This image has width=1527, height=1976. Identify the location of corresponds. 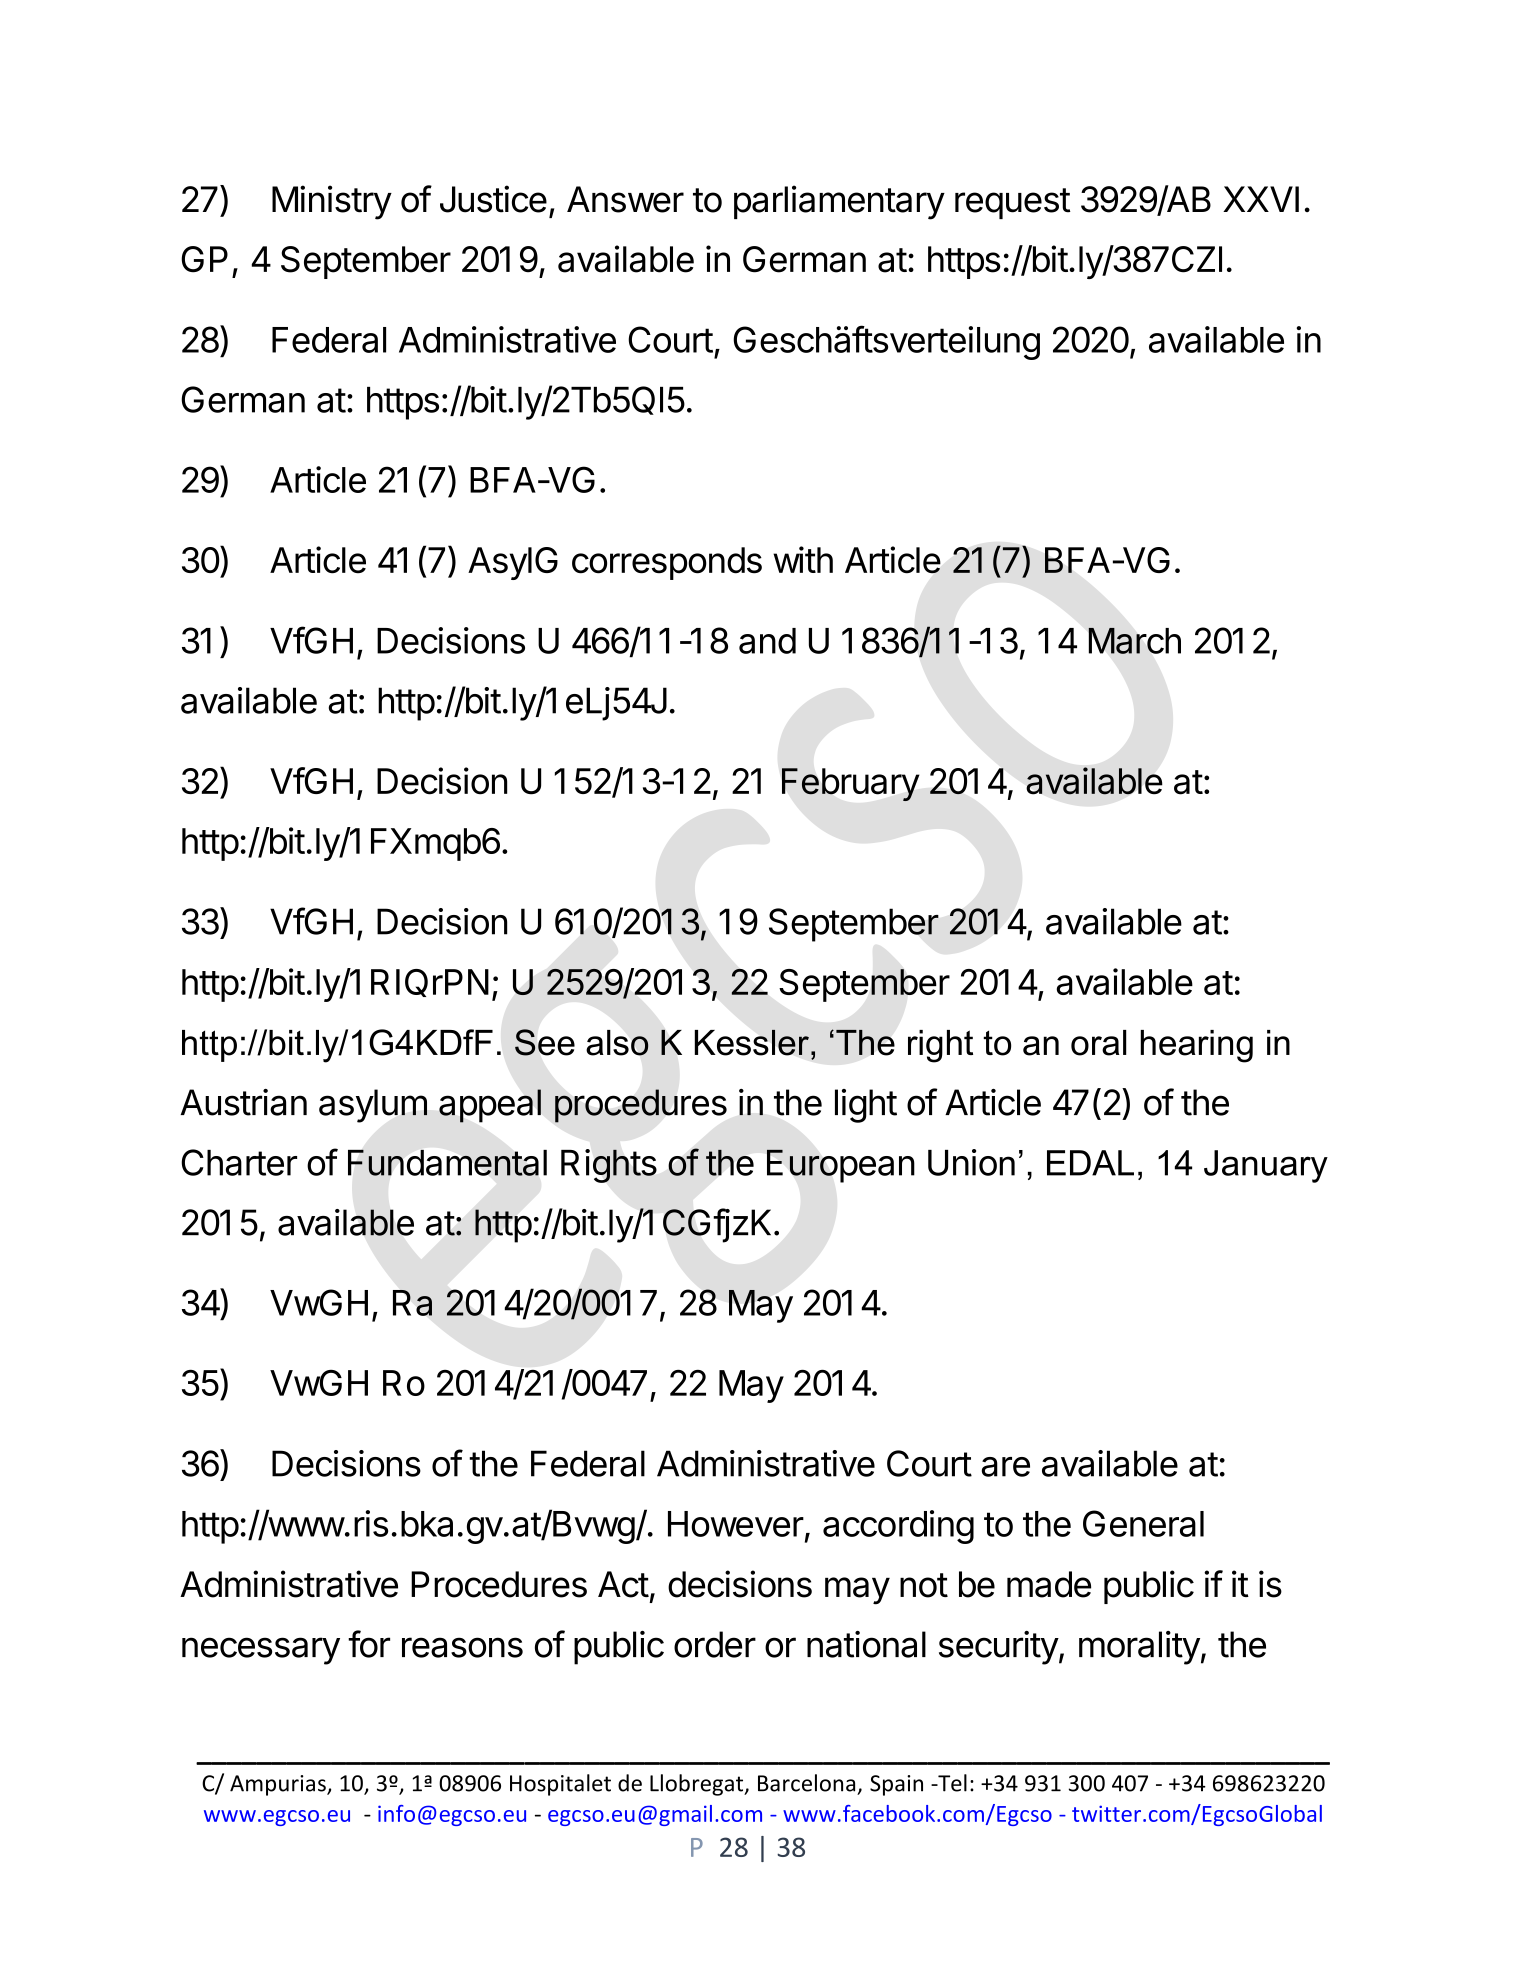
(667, 563).
